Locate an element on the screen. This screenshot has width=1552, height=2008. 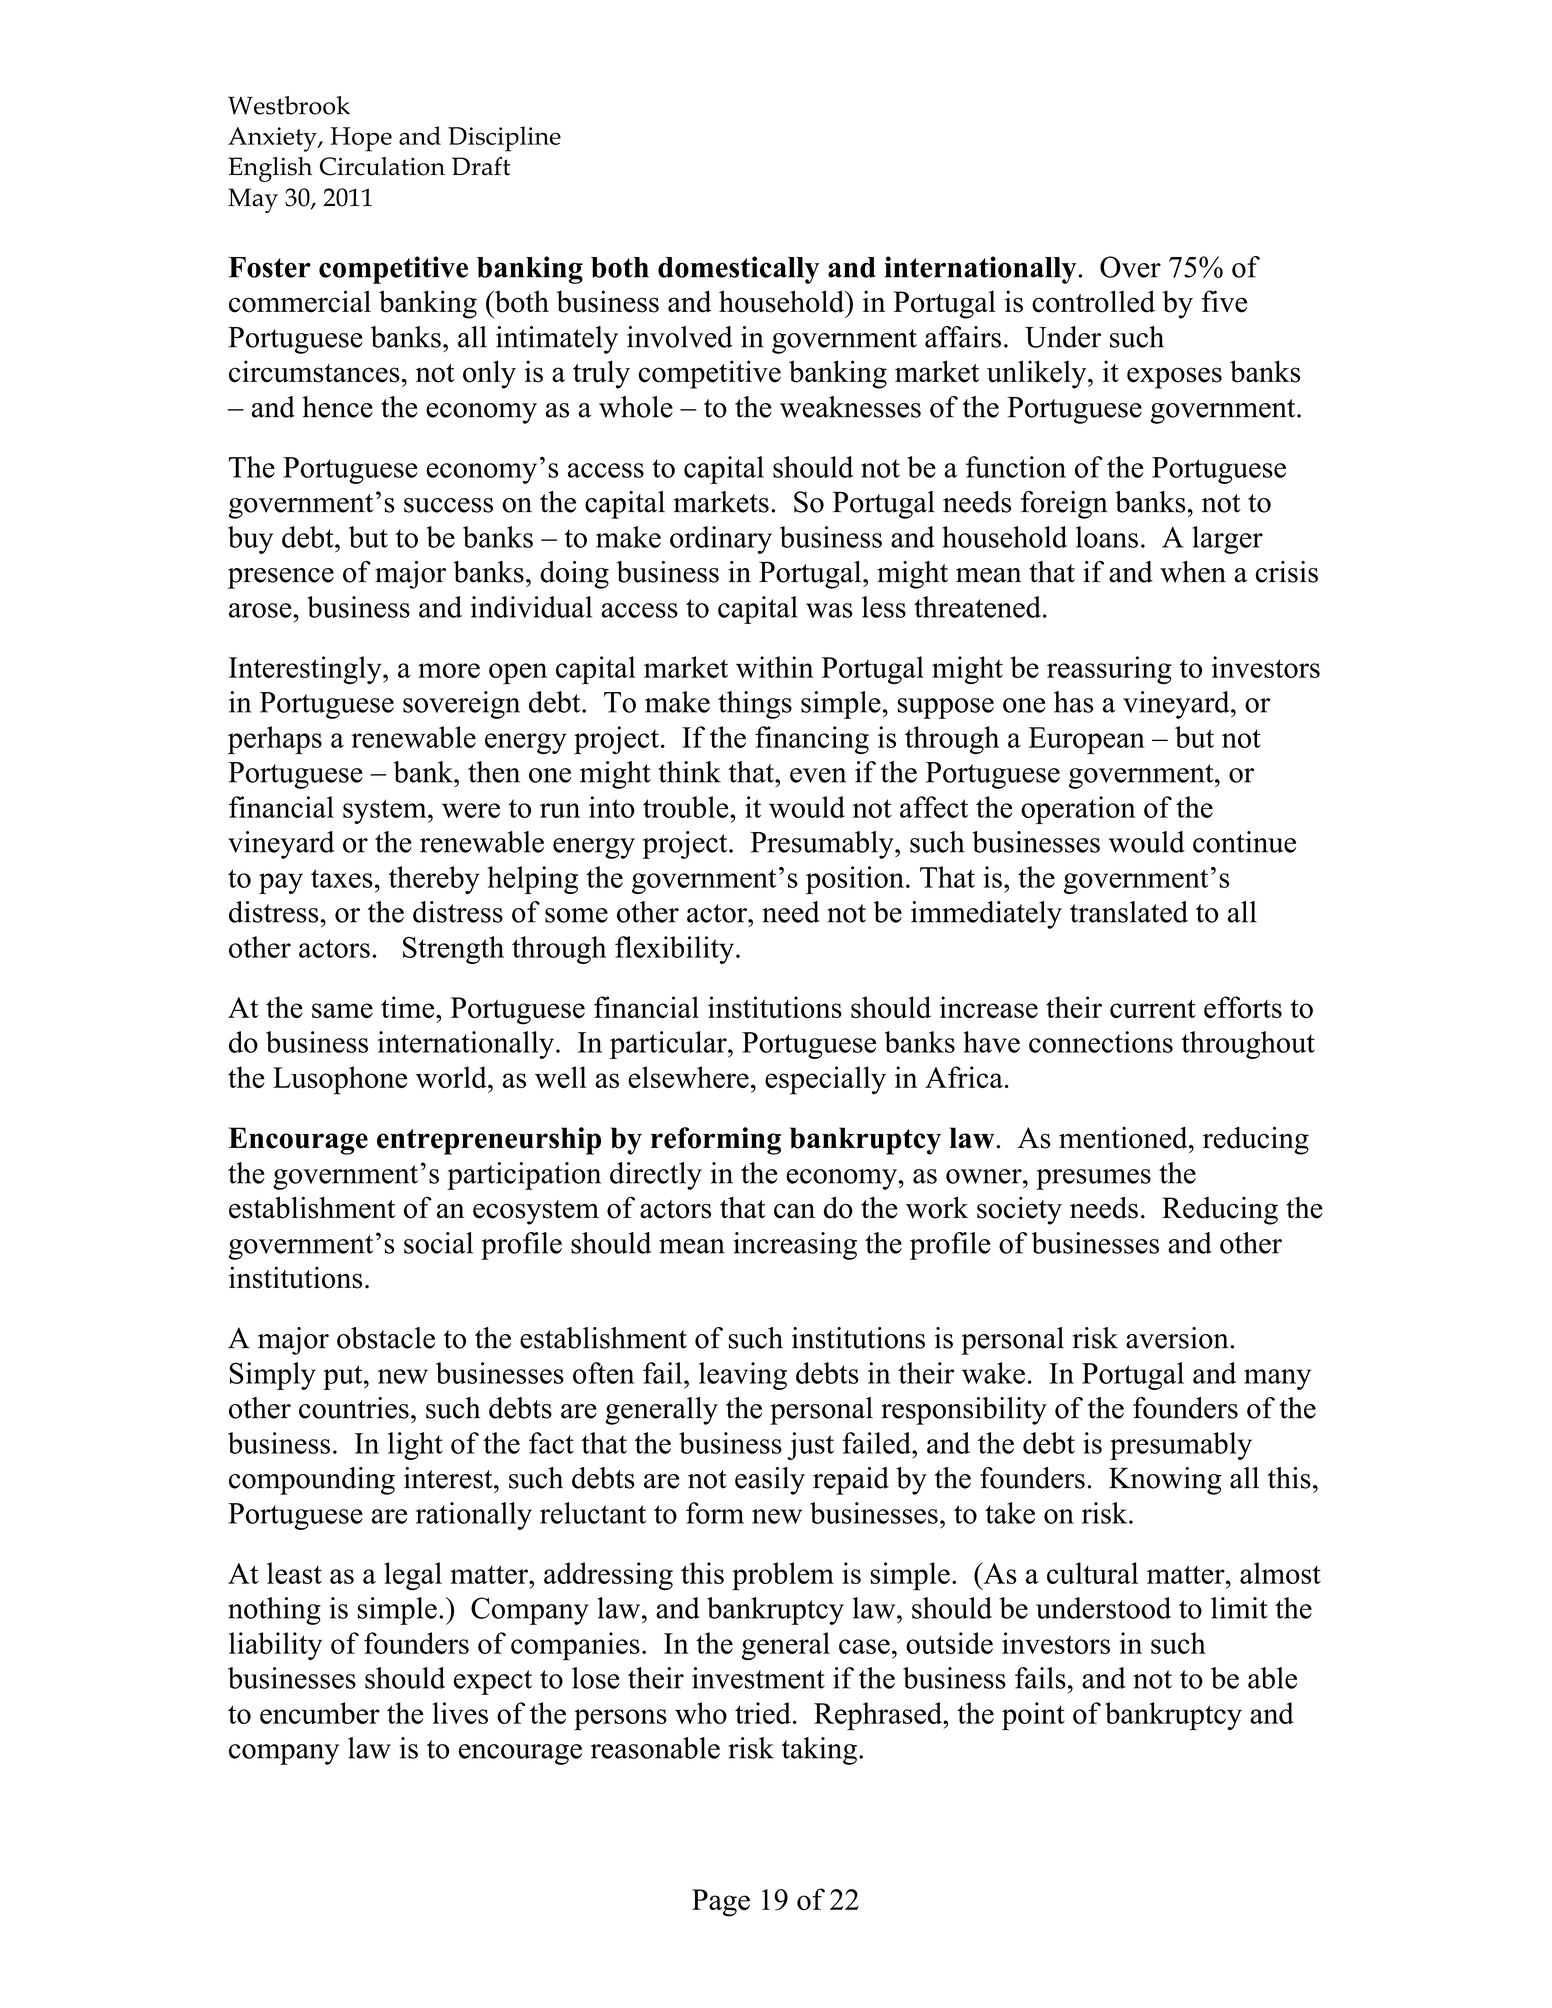
especially is located at coordinates (825, 1080).
